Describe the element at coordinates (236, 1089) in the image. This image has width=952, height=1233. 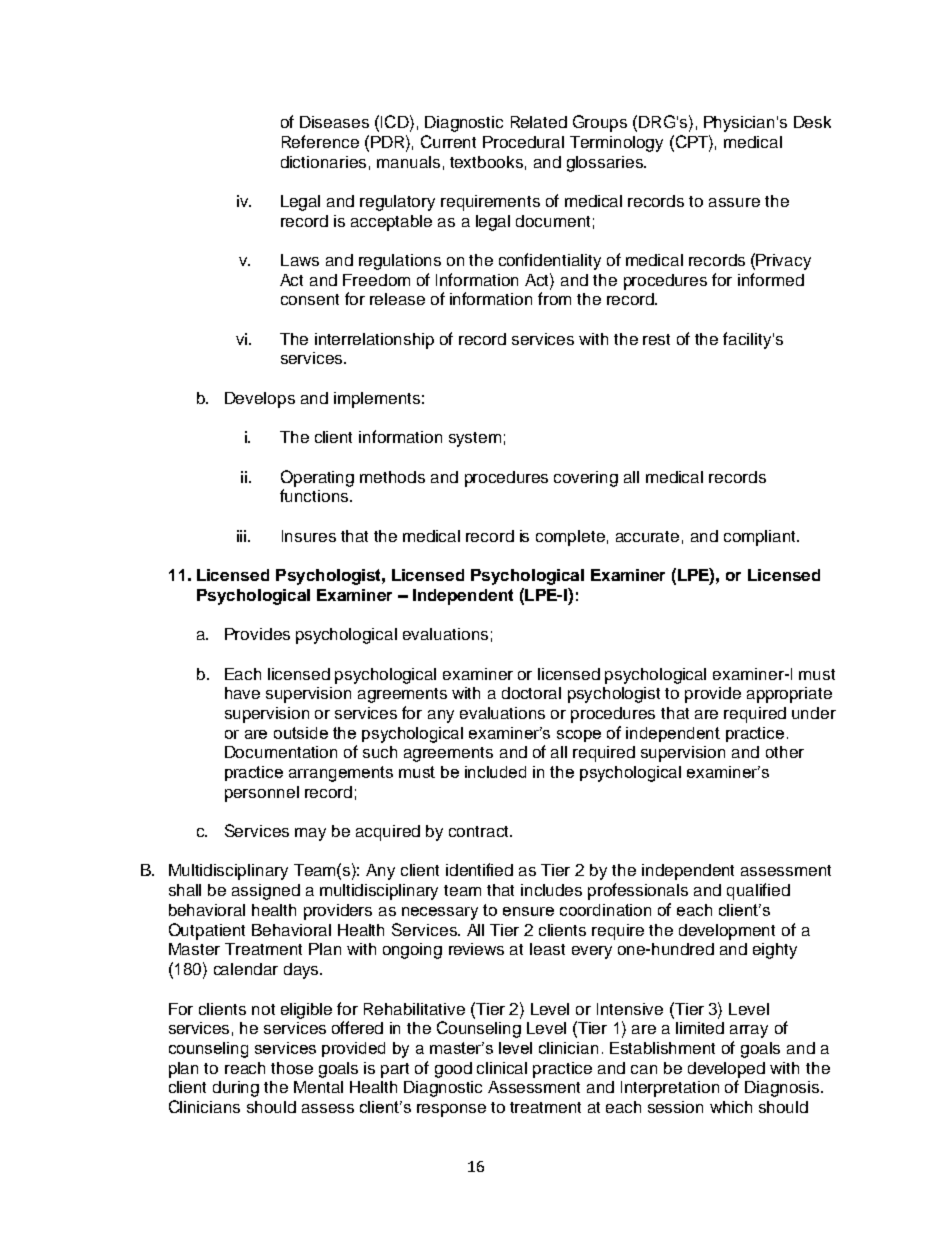
I see `during` at that location.
